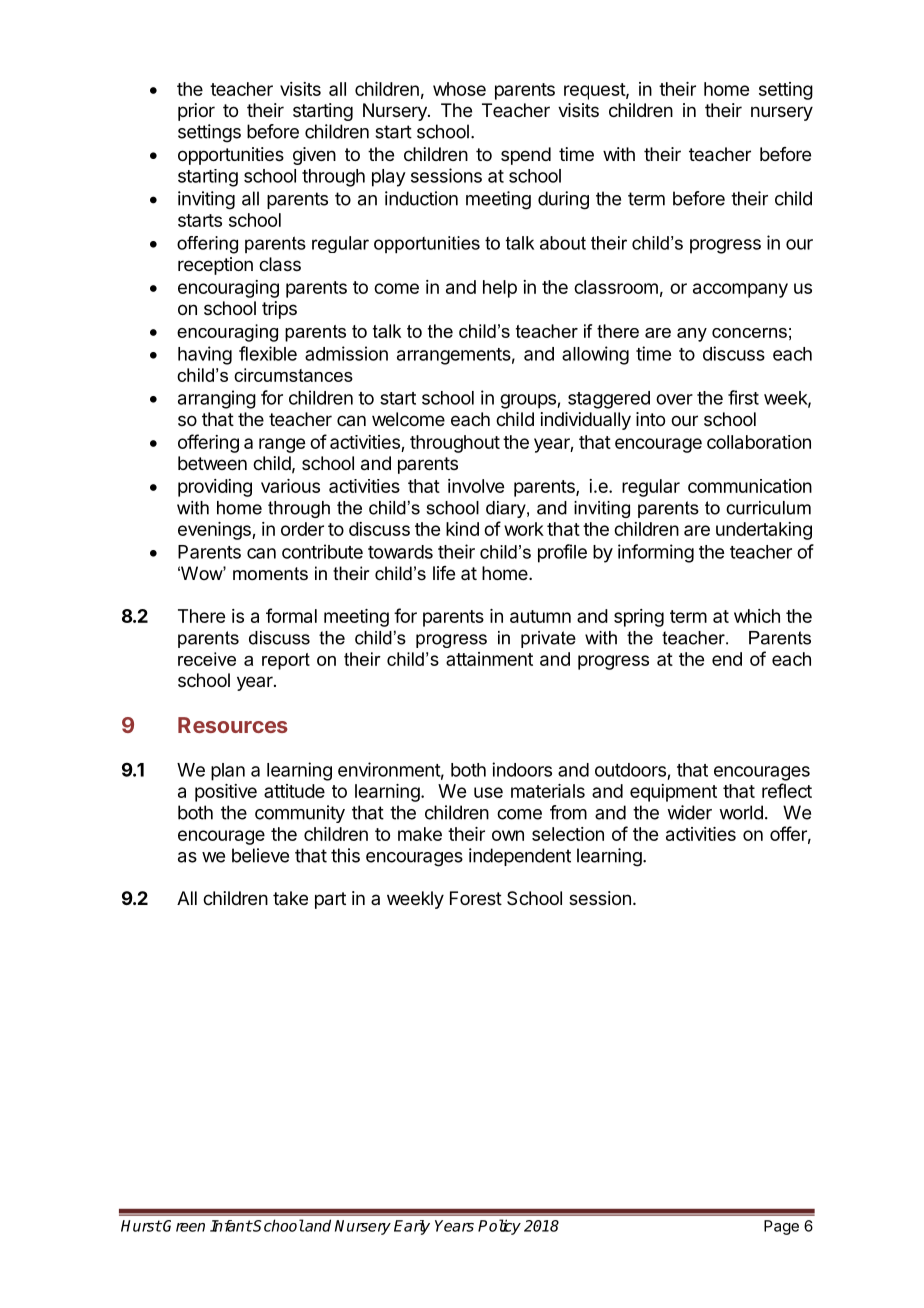  Describe the element at coordinates (529, 401) in the document. I see `groups` at that location.
